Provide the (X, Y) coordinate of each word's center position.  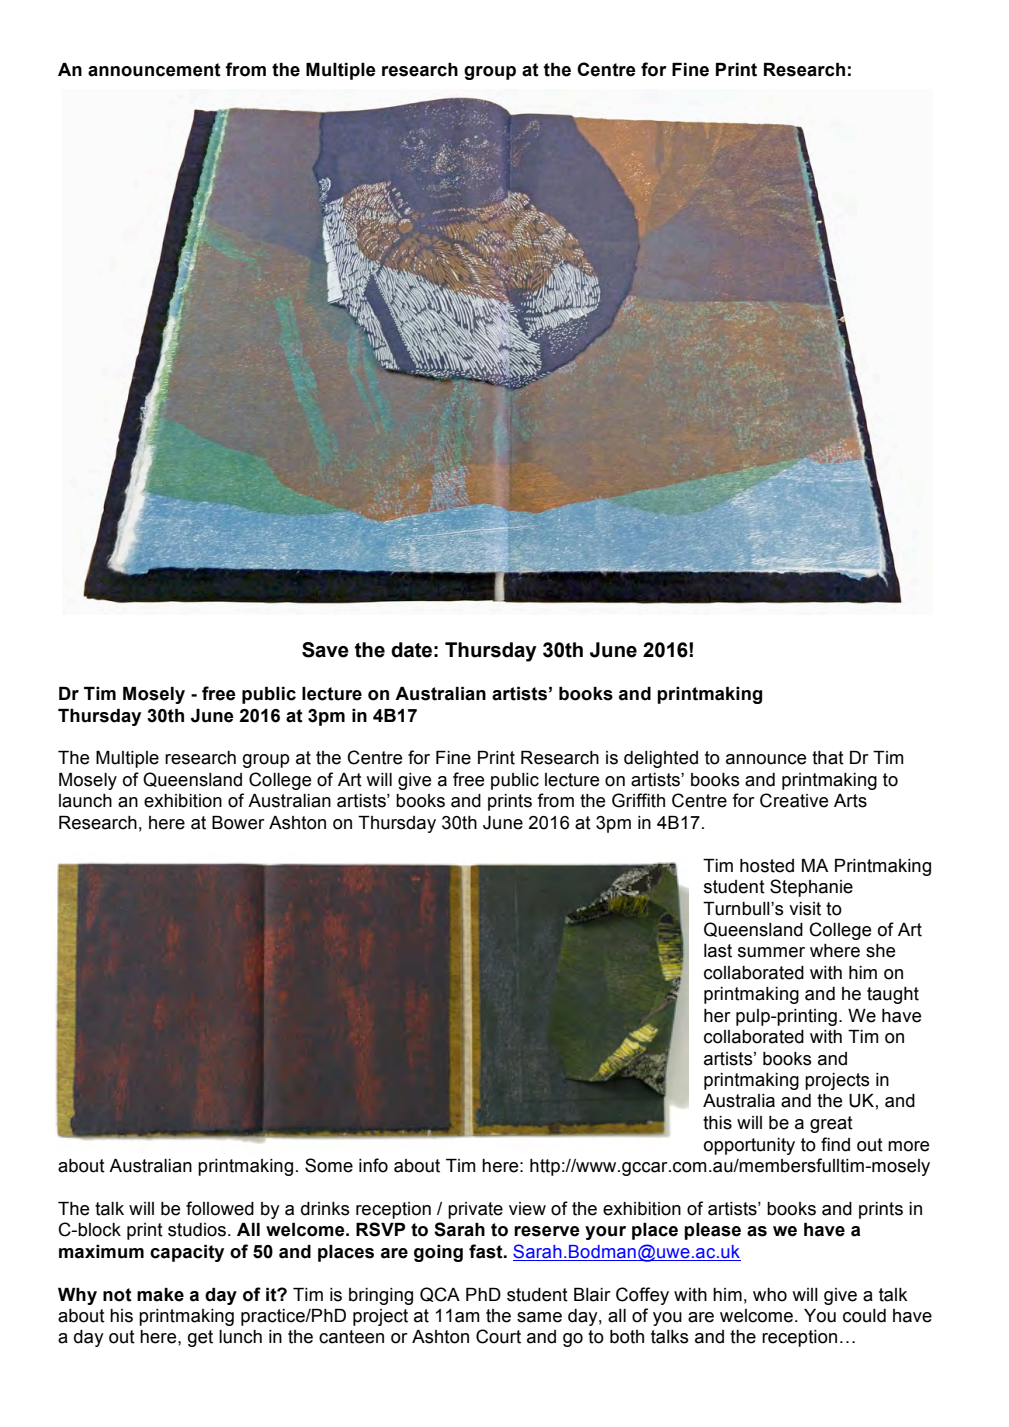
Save (325, 650)
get (200, 1338)
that (828, 758)
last (718, 951)
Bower (238, 823)
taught (893, 995)
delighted (661, 759)
